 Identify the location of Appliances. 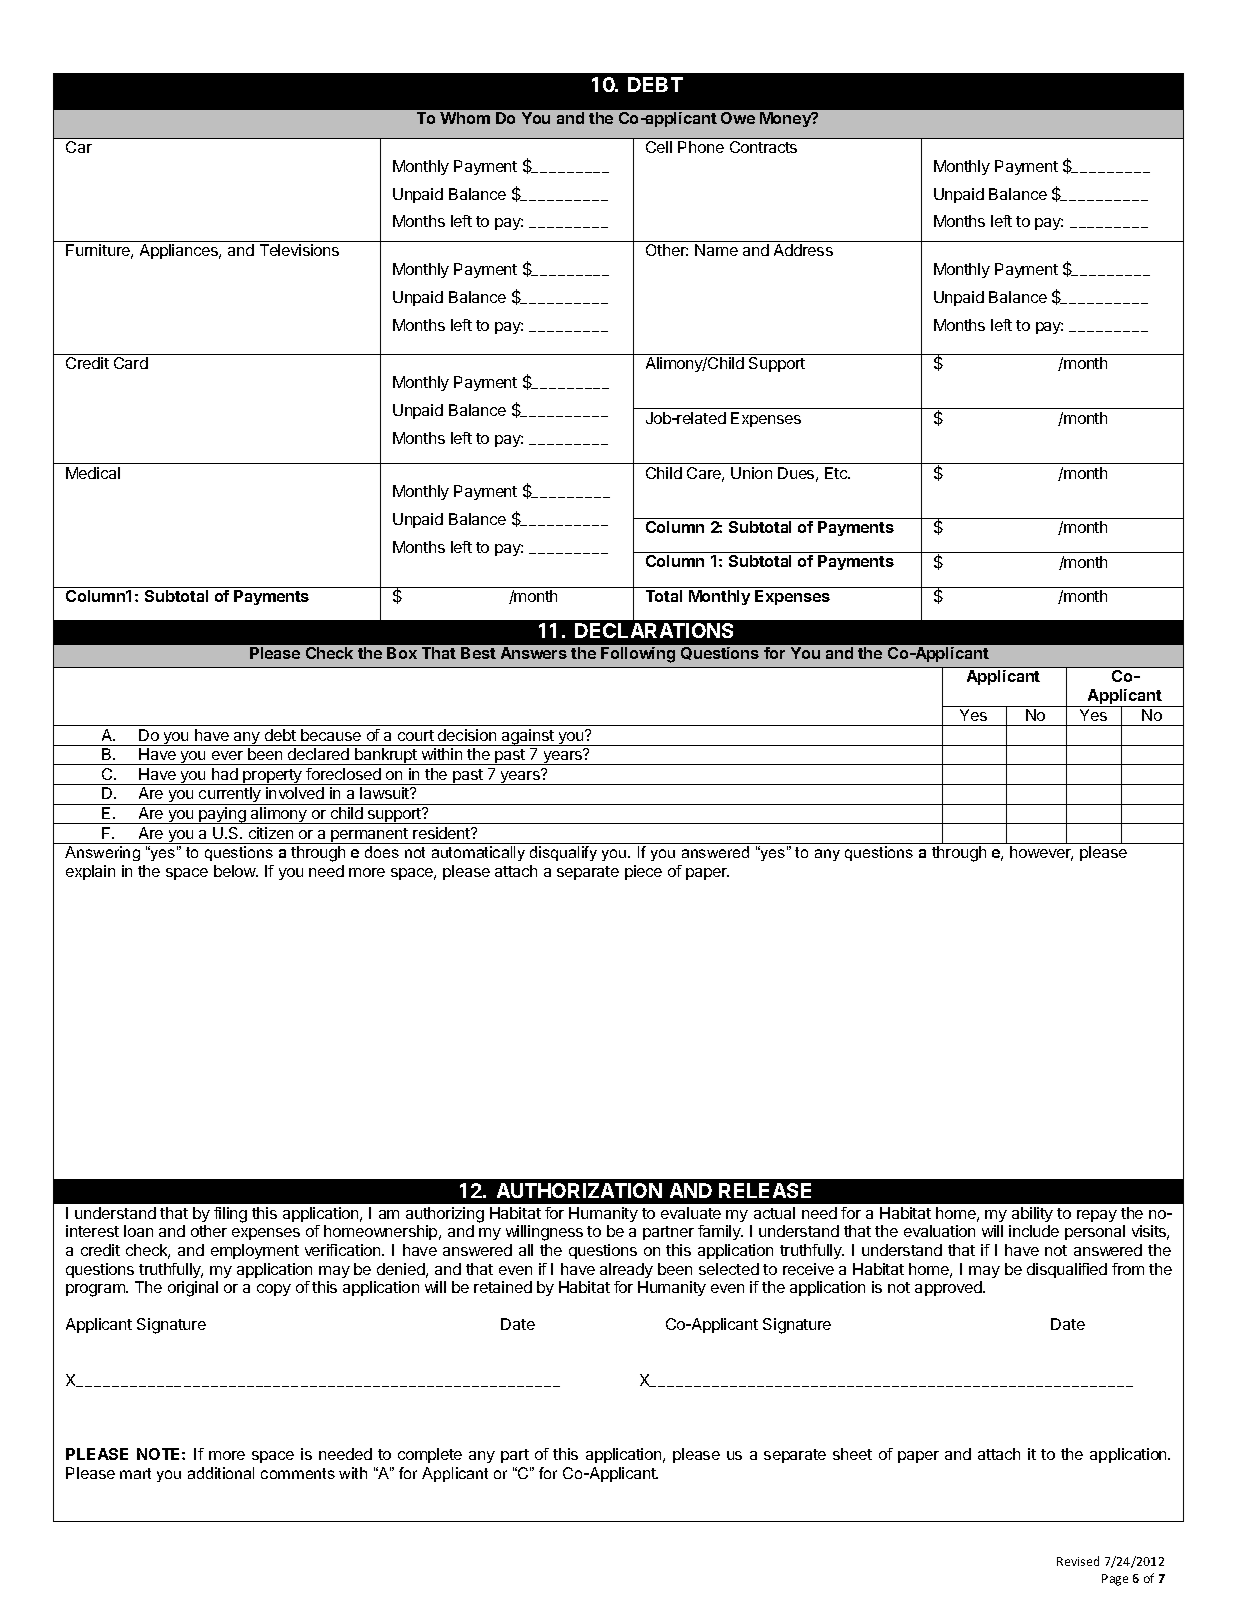
(180, 251).
